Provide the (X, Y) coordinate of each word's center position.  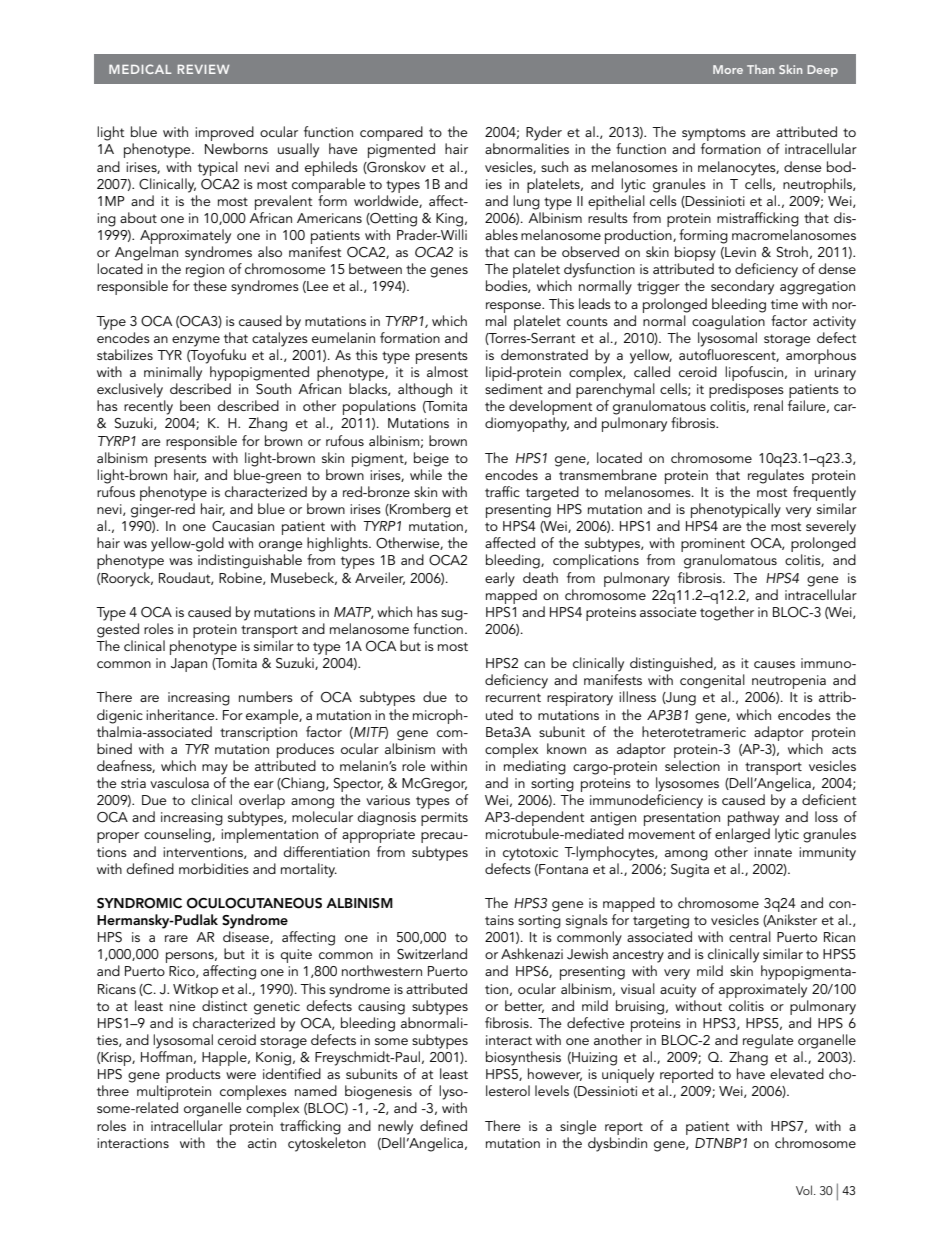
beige (431, 459)
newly (395, 1127)
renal (768, 405)
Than (760, 69)
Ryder (544, 133)
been (195, 405)
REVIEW (203, 69)
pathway (753, 820)
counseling (178, 835)
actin (262, 1143)
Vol (804, 1190)
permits (444, 819)
